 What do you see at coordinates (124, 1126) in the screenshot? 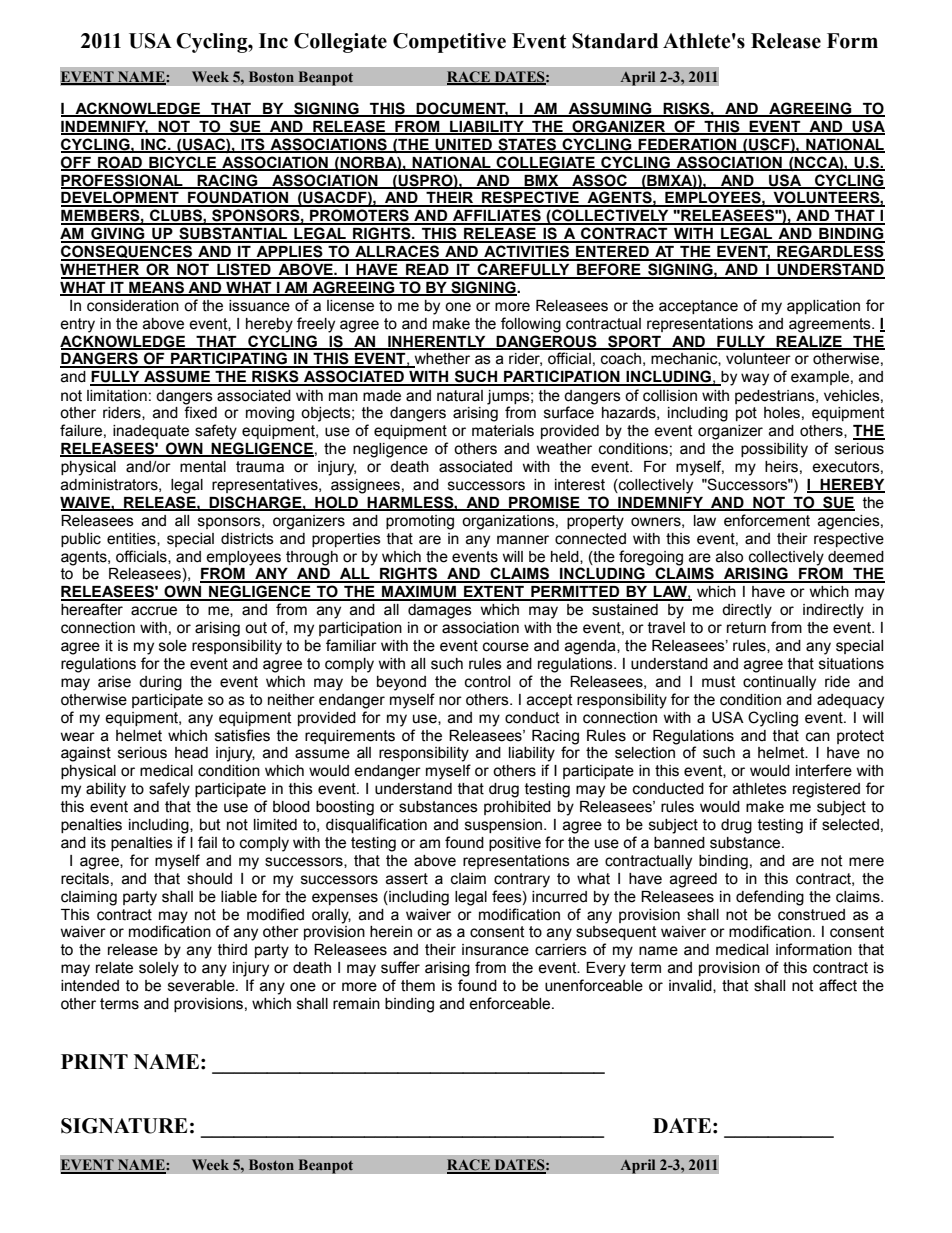
I see `SIGNATURE` at bounding box center [124, 1126].
